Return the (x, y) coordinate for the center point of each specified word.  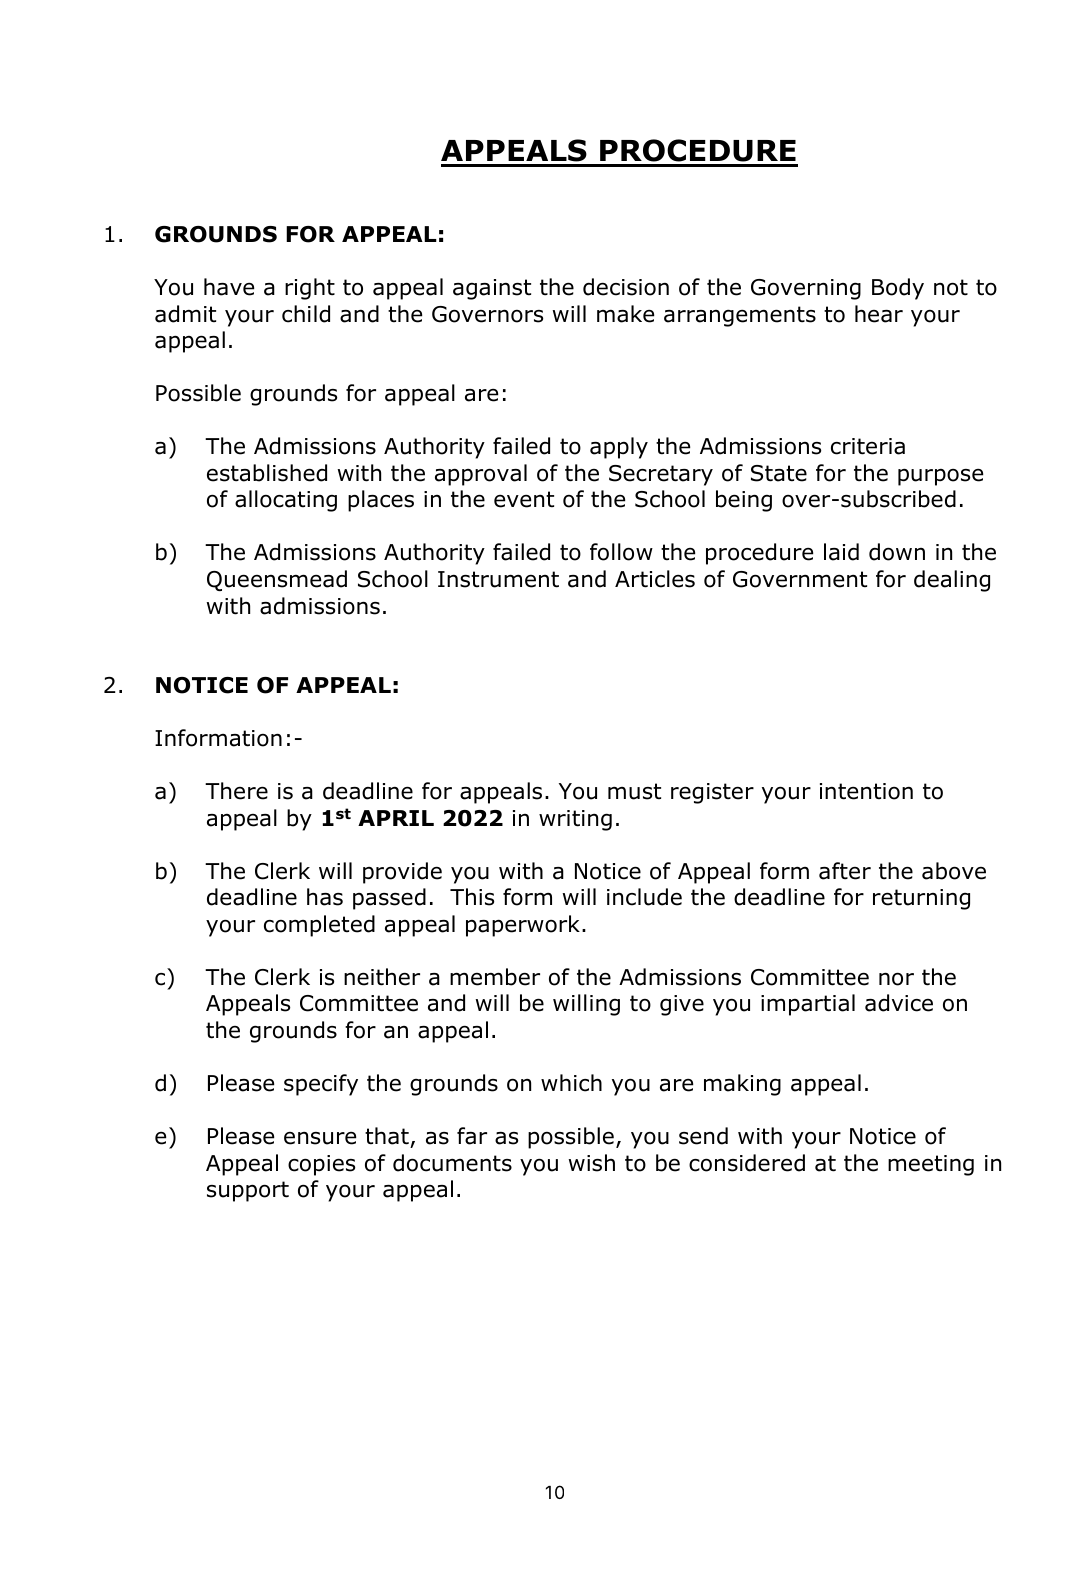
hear (879, 314)
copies (321, 1165)
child (306, 314)
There (236, 791)
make (625, 314)
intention (866, 791)
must (634, 791)
